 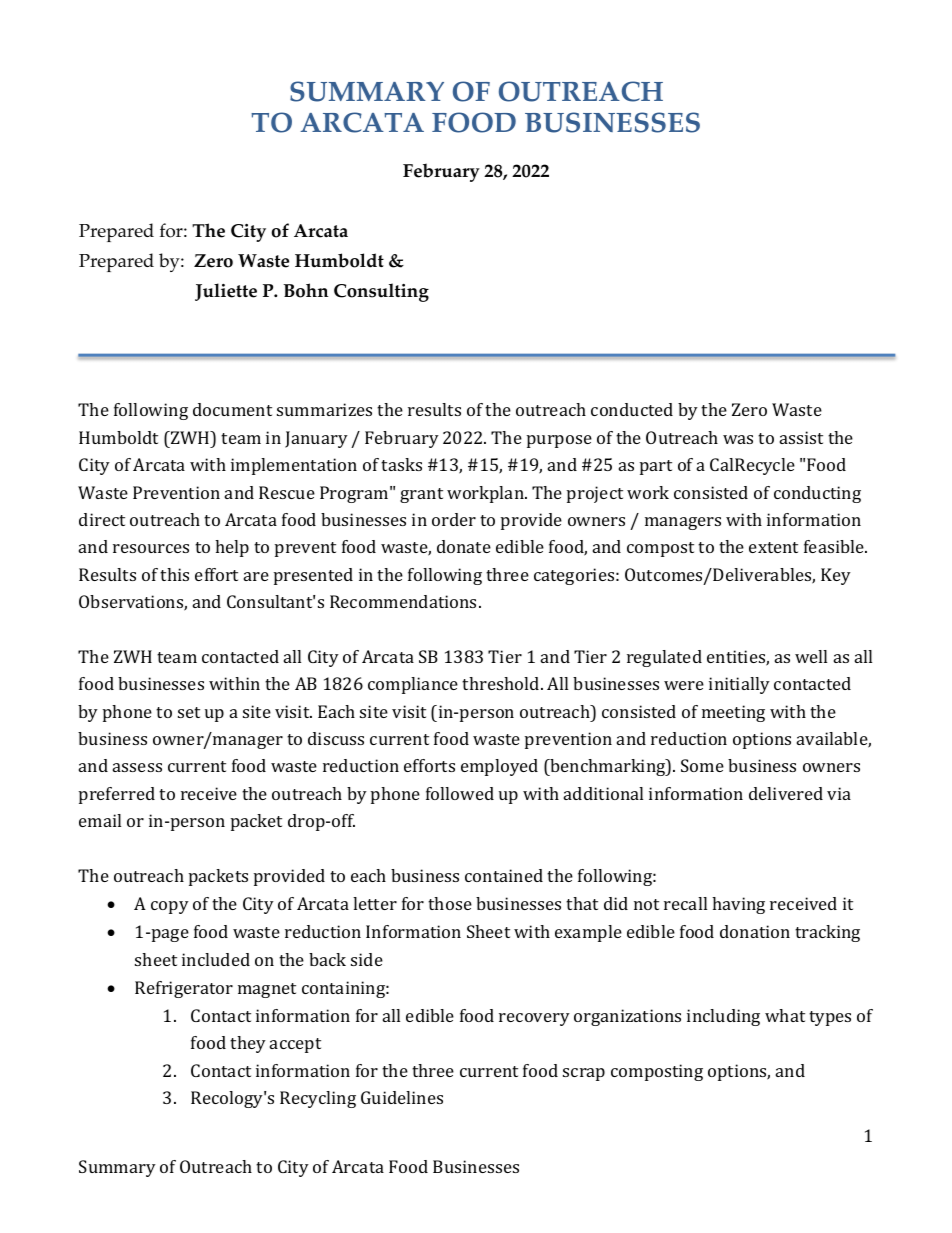 I want to click on including, so click(x=723, y=1017).
